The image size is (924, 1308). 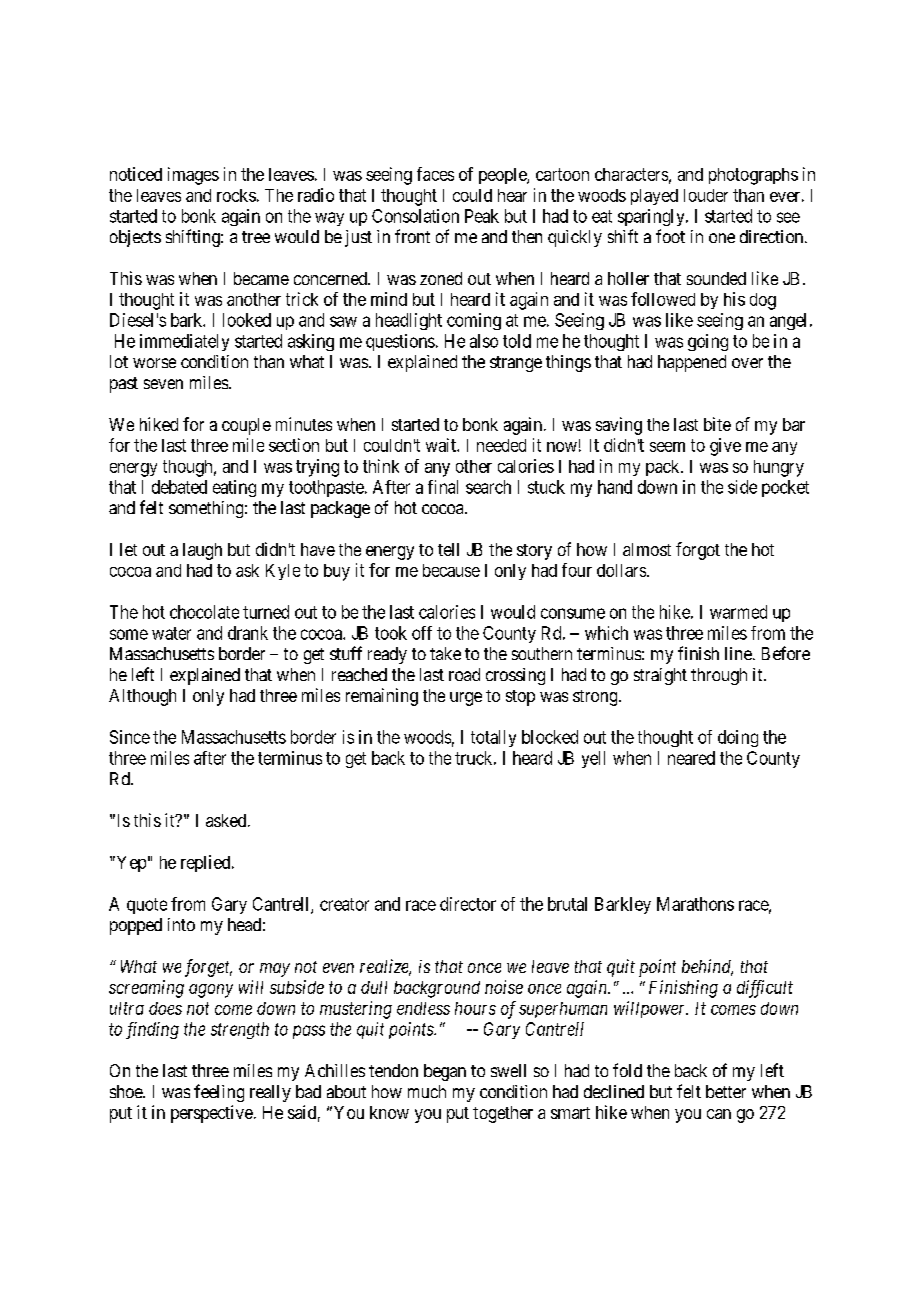 What do you see at coordinates (193, 176) in the image?
I see `images` at bounding box center [193, 176].
